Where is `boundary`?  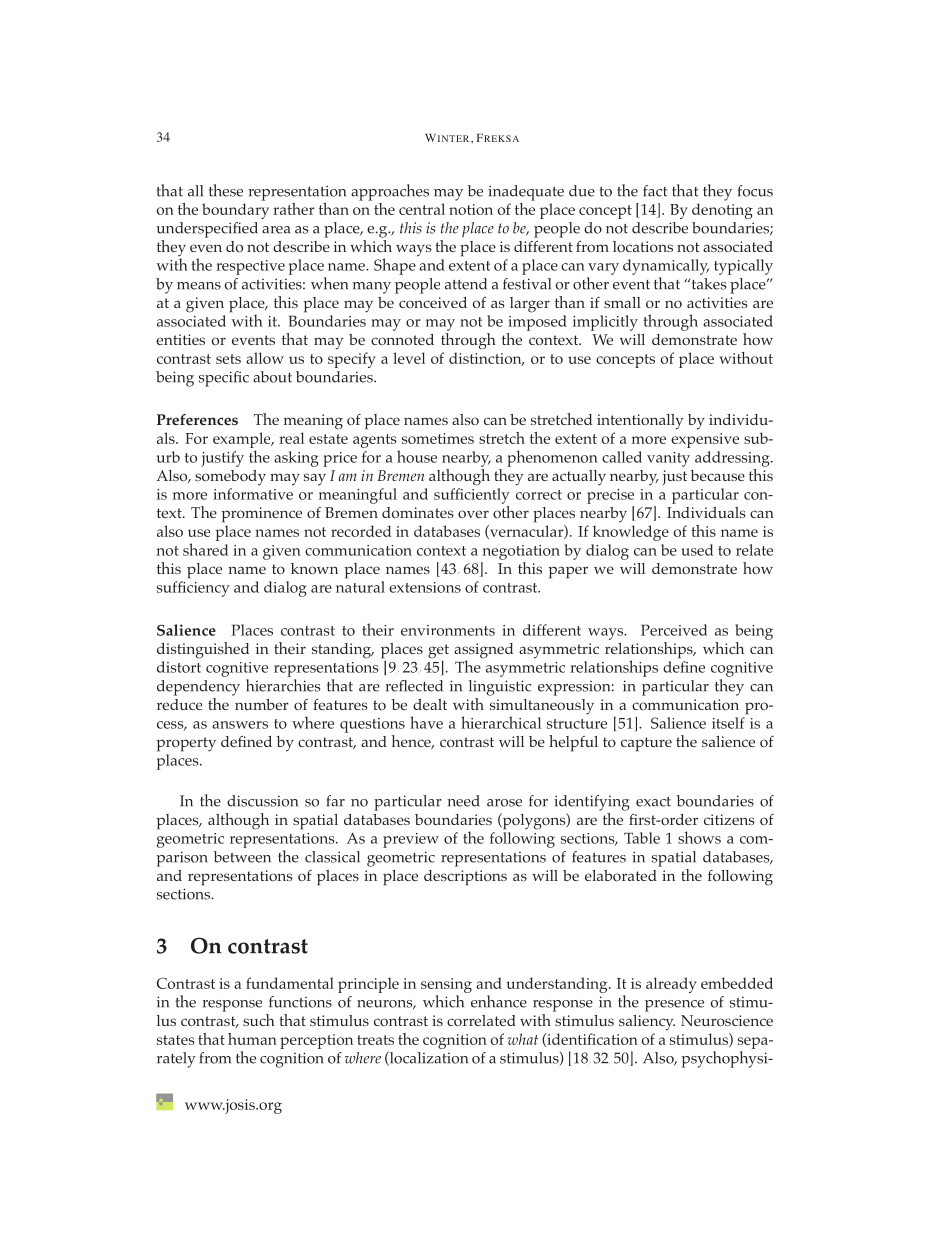
boundary is located at coordinates (235, 211).
